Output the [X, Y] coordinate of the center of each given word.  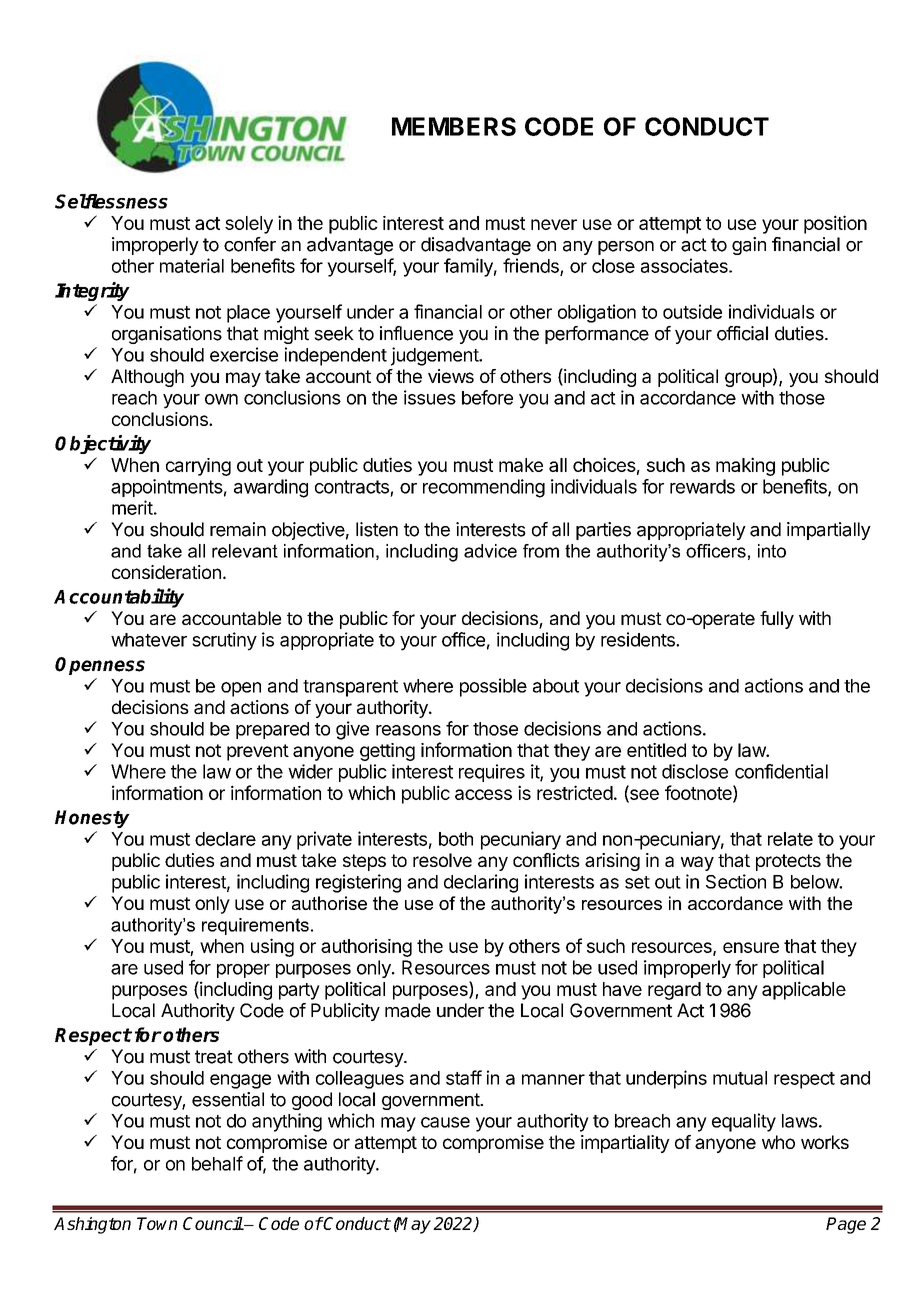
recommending [484, 488]
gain [749, 246]
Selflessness [111, 201]
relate [790, 839]
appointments [167, 488]
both [456, 839]
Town [157, 1223]
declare [225, 839]
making [745, 466]
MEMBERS [454, 126]
